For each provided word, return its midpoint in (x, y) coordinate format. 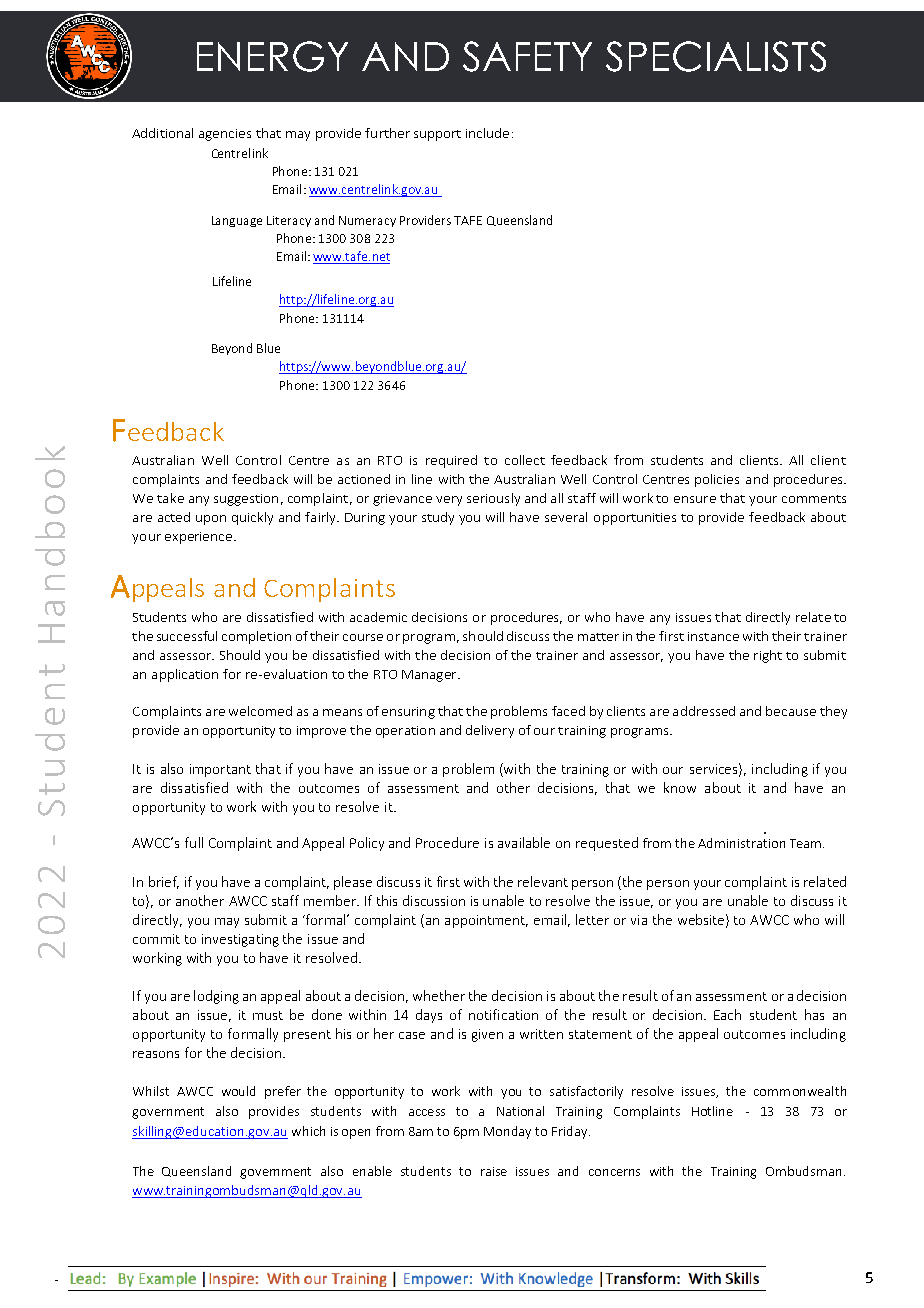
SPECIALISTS (716, 56)
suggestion (246, 500)
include (487, 133)
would (238, 1091)
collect (525, 460)
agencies (225, 135)
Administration (741, 843)
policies (717, 480)
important (220, 770)
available (524, 842)
